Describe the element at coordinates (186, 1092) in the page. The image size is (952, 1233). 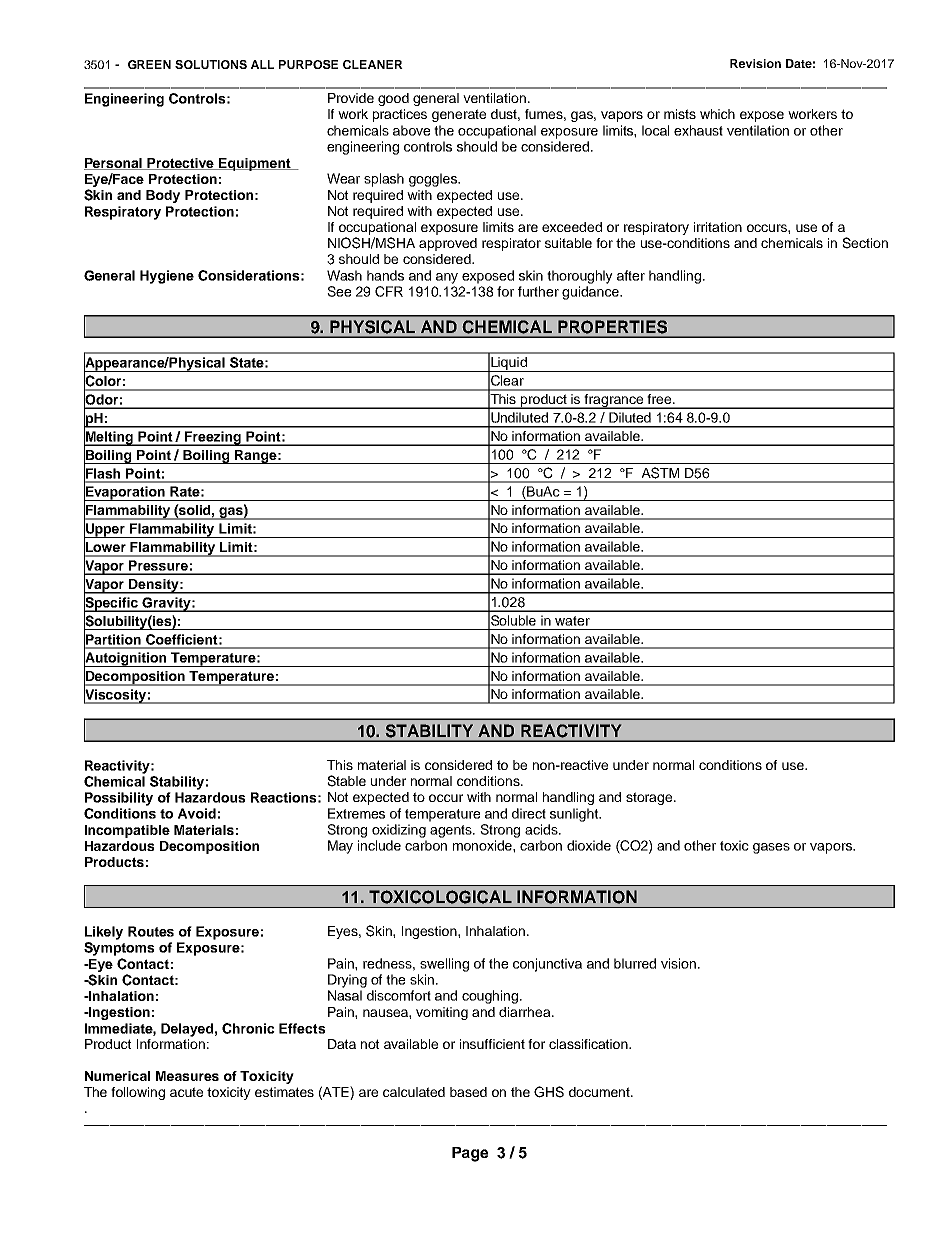
I see `acute` at that location.
